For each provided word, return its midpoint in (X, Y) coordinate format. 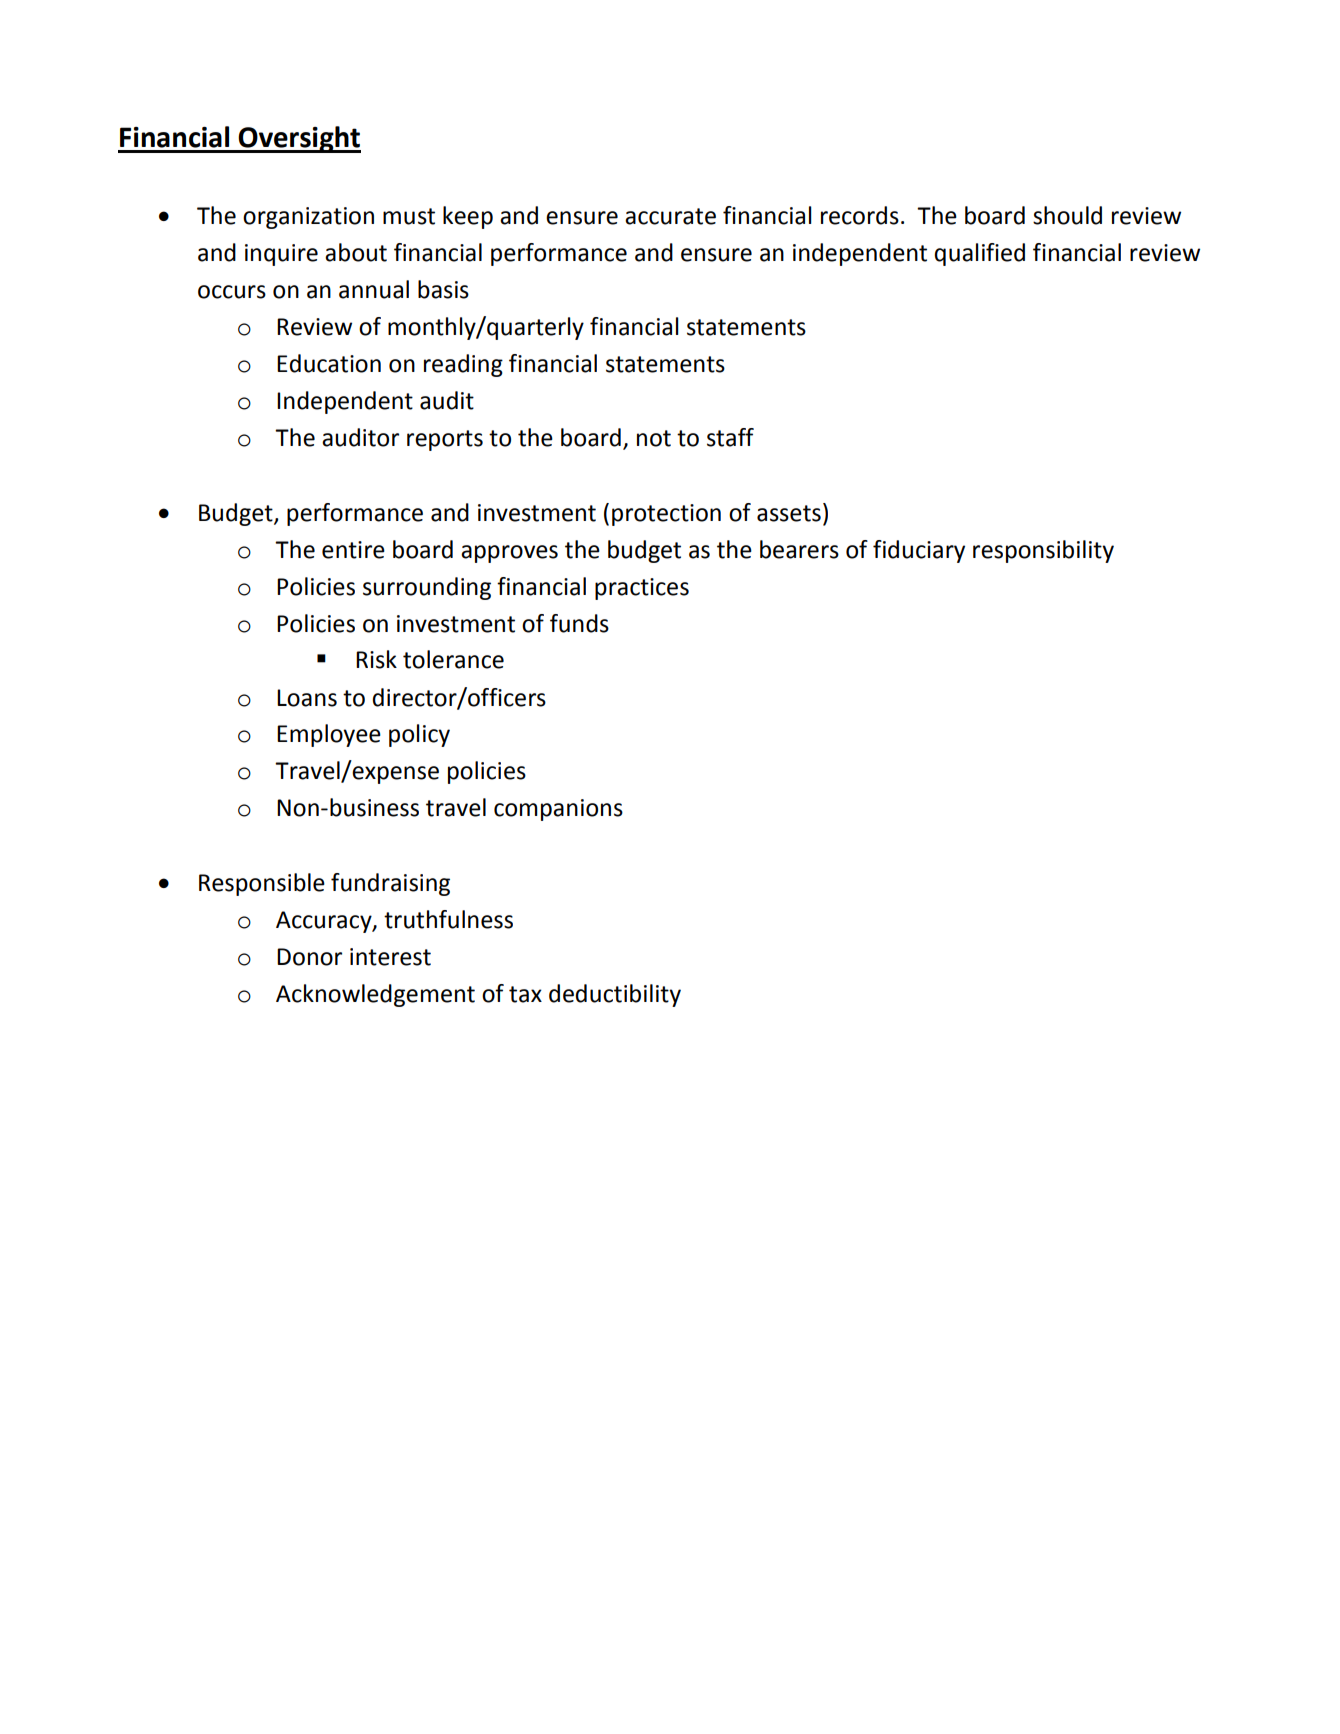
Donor (309, 957)
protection (666, 515)
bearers (799, 549)
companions (558, 810)
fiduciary (919, 551)
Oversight (299, 139)
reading (463, 365)
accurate (670, 216)
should (1067, 215)
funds (579, 623)
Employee (329, 735)
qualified (979, 254)
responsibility (1043, 551)
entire (353, 550)
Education (329, 363)
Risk (376, 659)
